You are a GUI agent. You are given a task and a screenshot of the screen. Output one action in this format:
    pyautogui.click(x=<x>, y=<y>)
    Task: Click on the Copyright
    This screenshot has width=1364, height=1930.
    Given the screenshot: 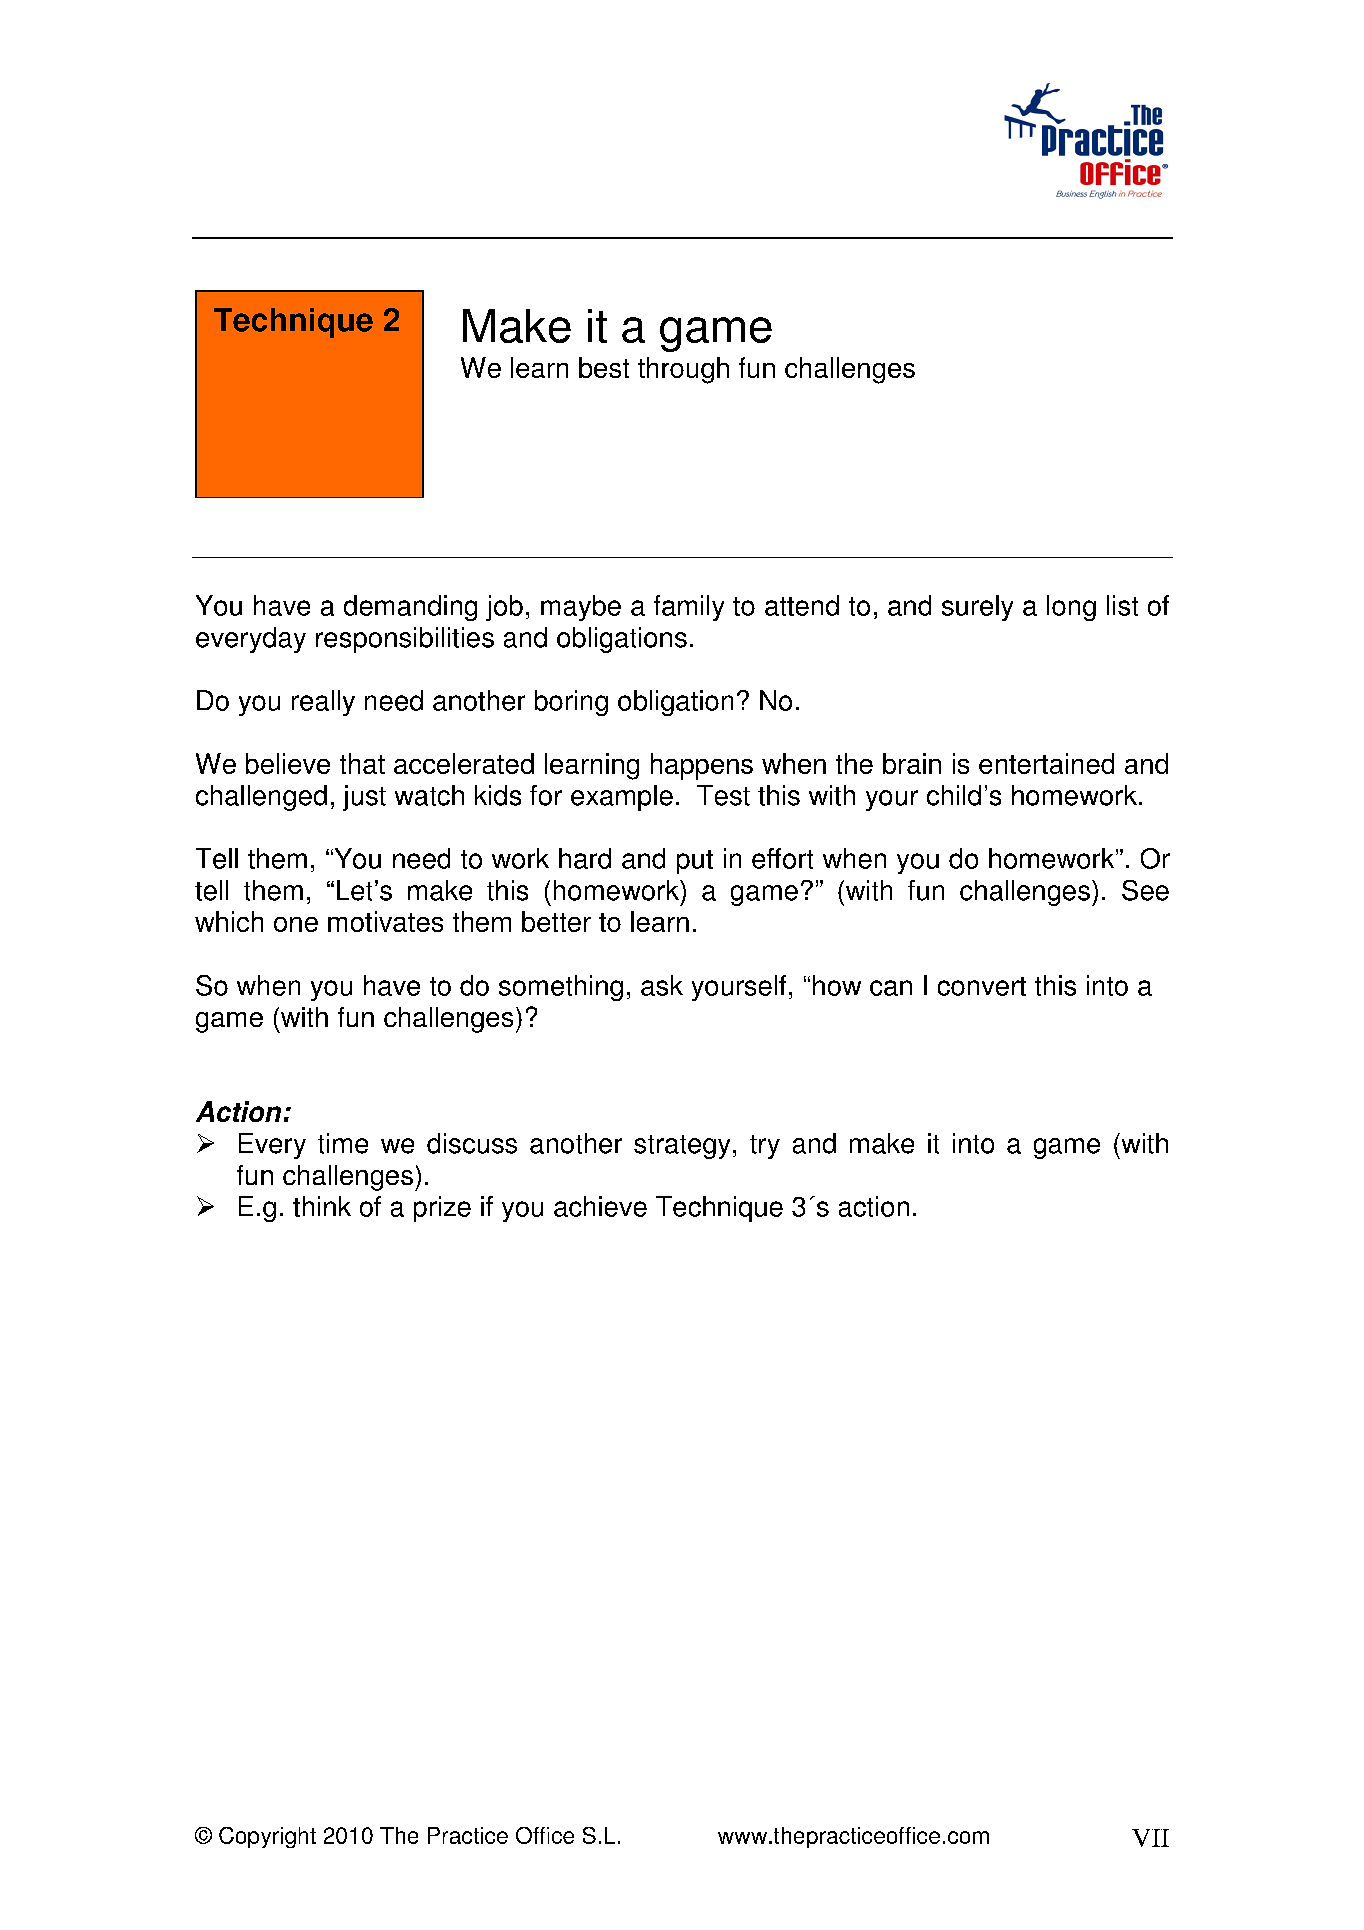 What is the action you would take?
    pyautogui.click(x=267, y=1837)
